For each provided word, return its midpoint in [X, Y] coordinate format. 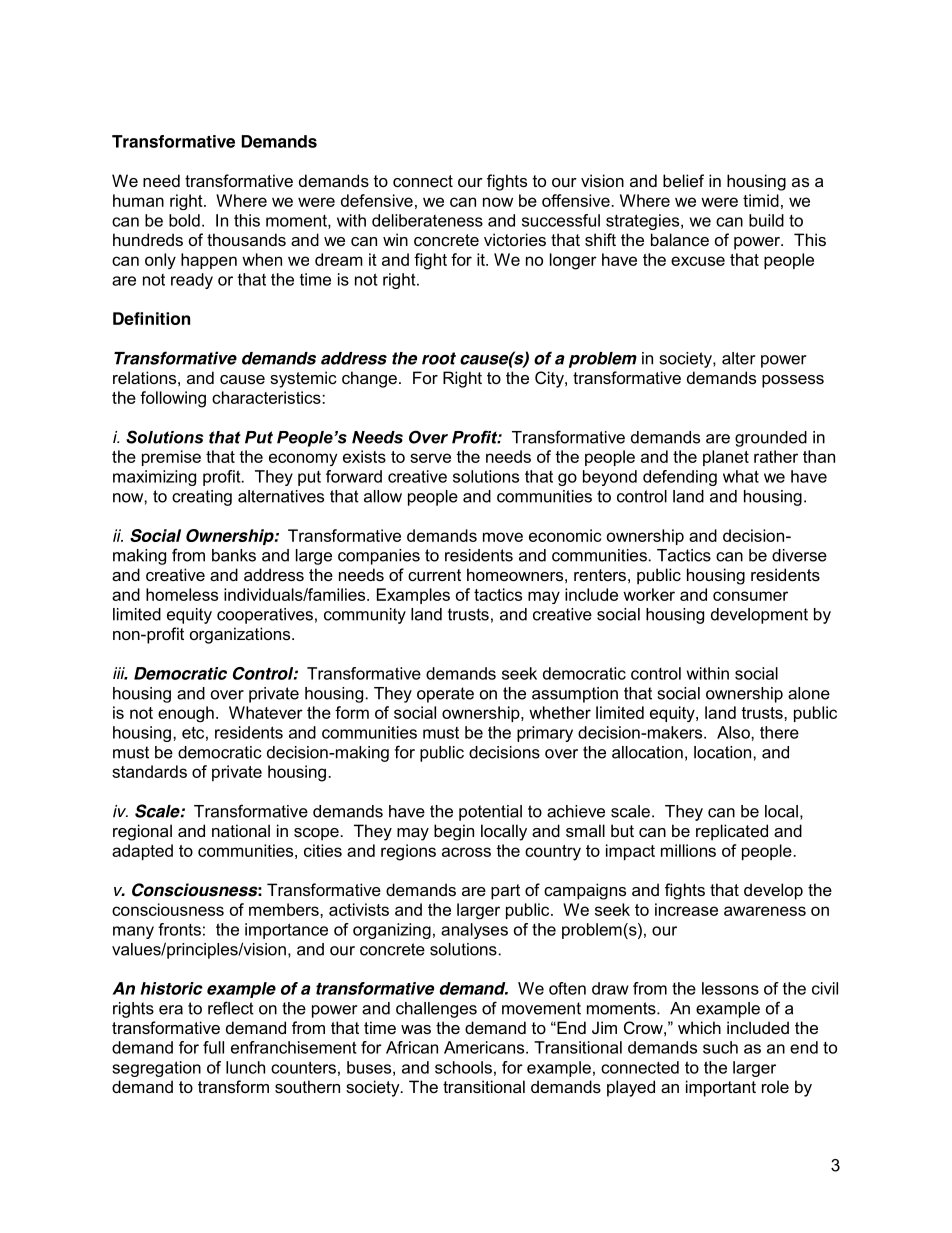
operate [445, 695]
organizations [241, 635]
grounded [771, 439]
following [173, 399]
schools [463, 1067]
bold [184, 220]
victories [515, 239]
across [466, 852]
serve [430, 458]
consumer [750, 596]
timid [761, 200]
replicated [732, 832]
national [241, 830]
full [213, 1047]
